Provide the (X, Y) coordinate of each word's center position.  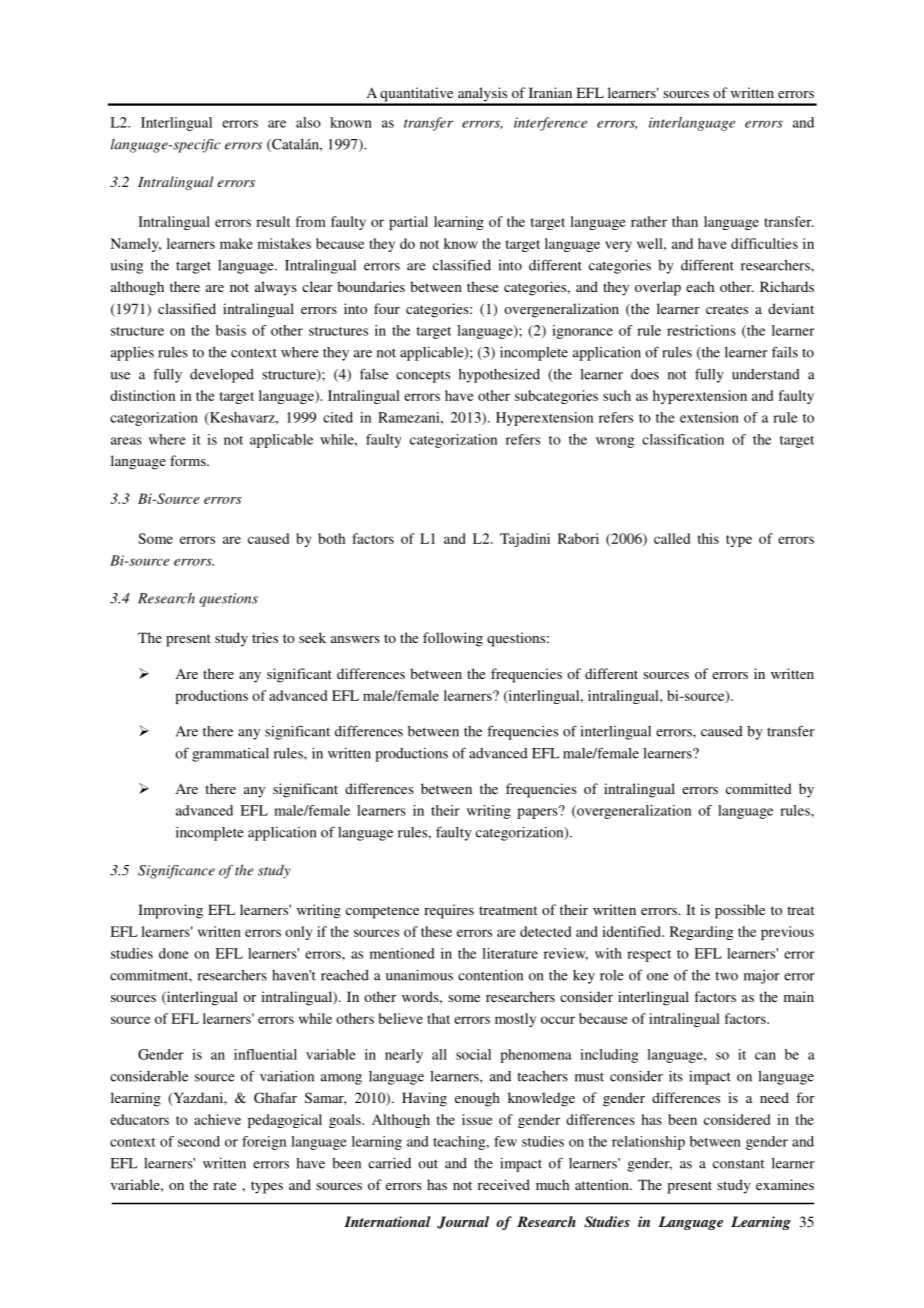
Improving (170, 911)
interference (550, 124)
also (308, 122)
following (453, 639)
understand (766, 374)
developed (222, 376)
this (708, 538)
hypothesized (499, 376)
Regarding (701, 933)
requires (449, 911)
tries (265, 637)
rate (224, 1185)
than (685, 221)
